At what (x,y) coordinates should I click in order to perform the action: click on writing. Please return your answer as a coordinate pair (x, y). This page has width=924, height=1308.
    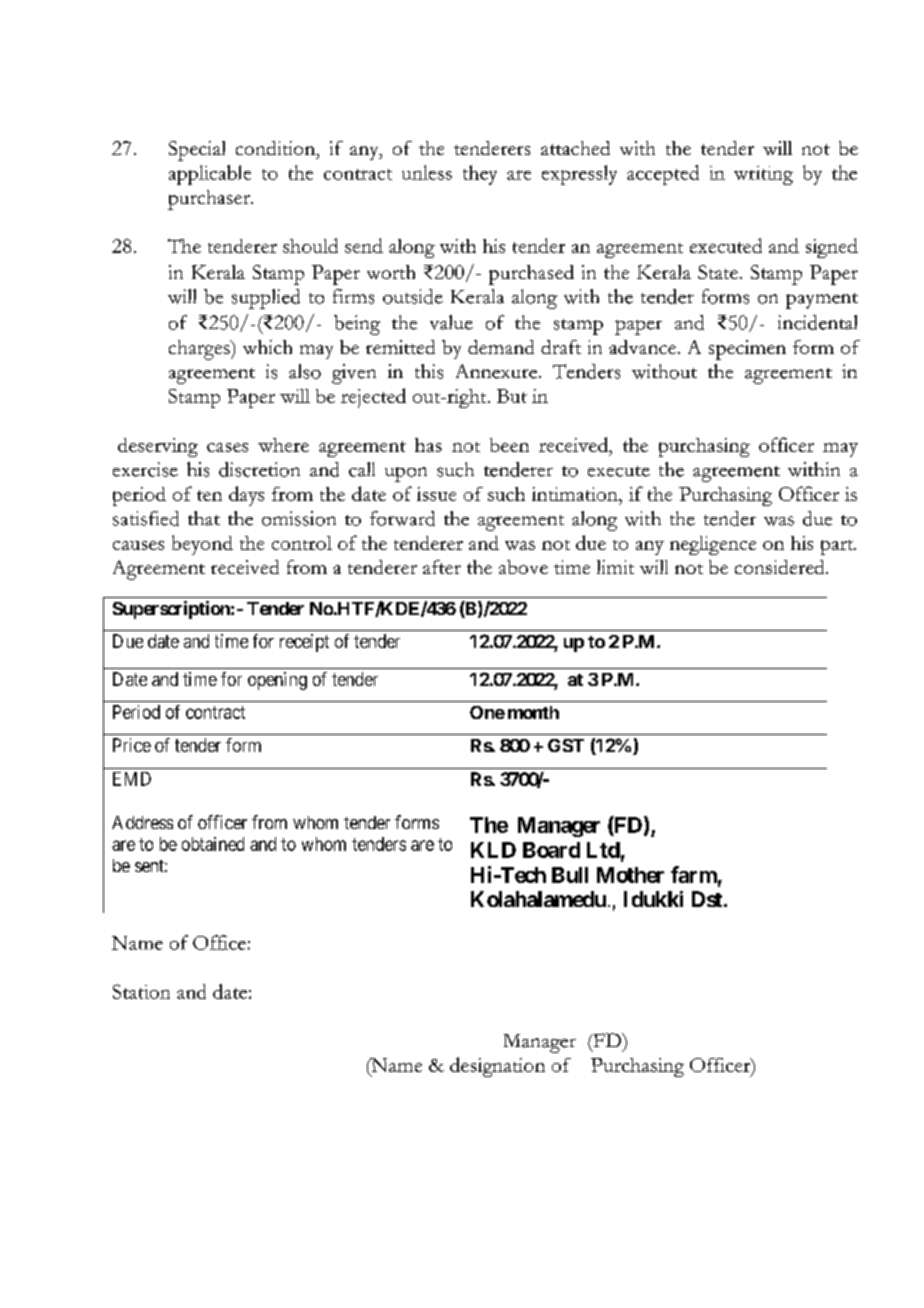
    Looking at the image, I should click on (763, 175).
